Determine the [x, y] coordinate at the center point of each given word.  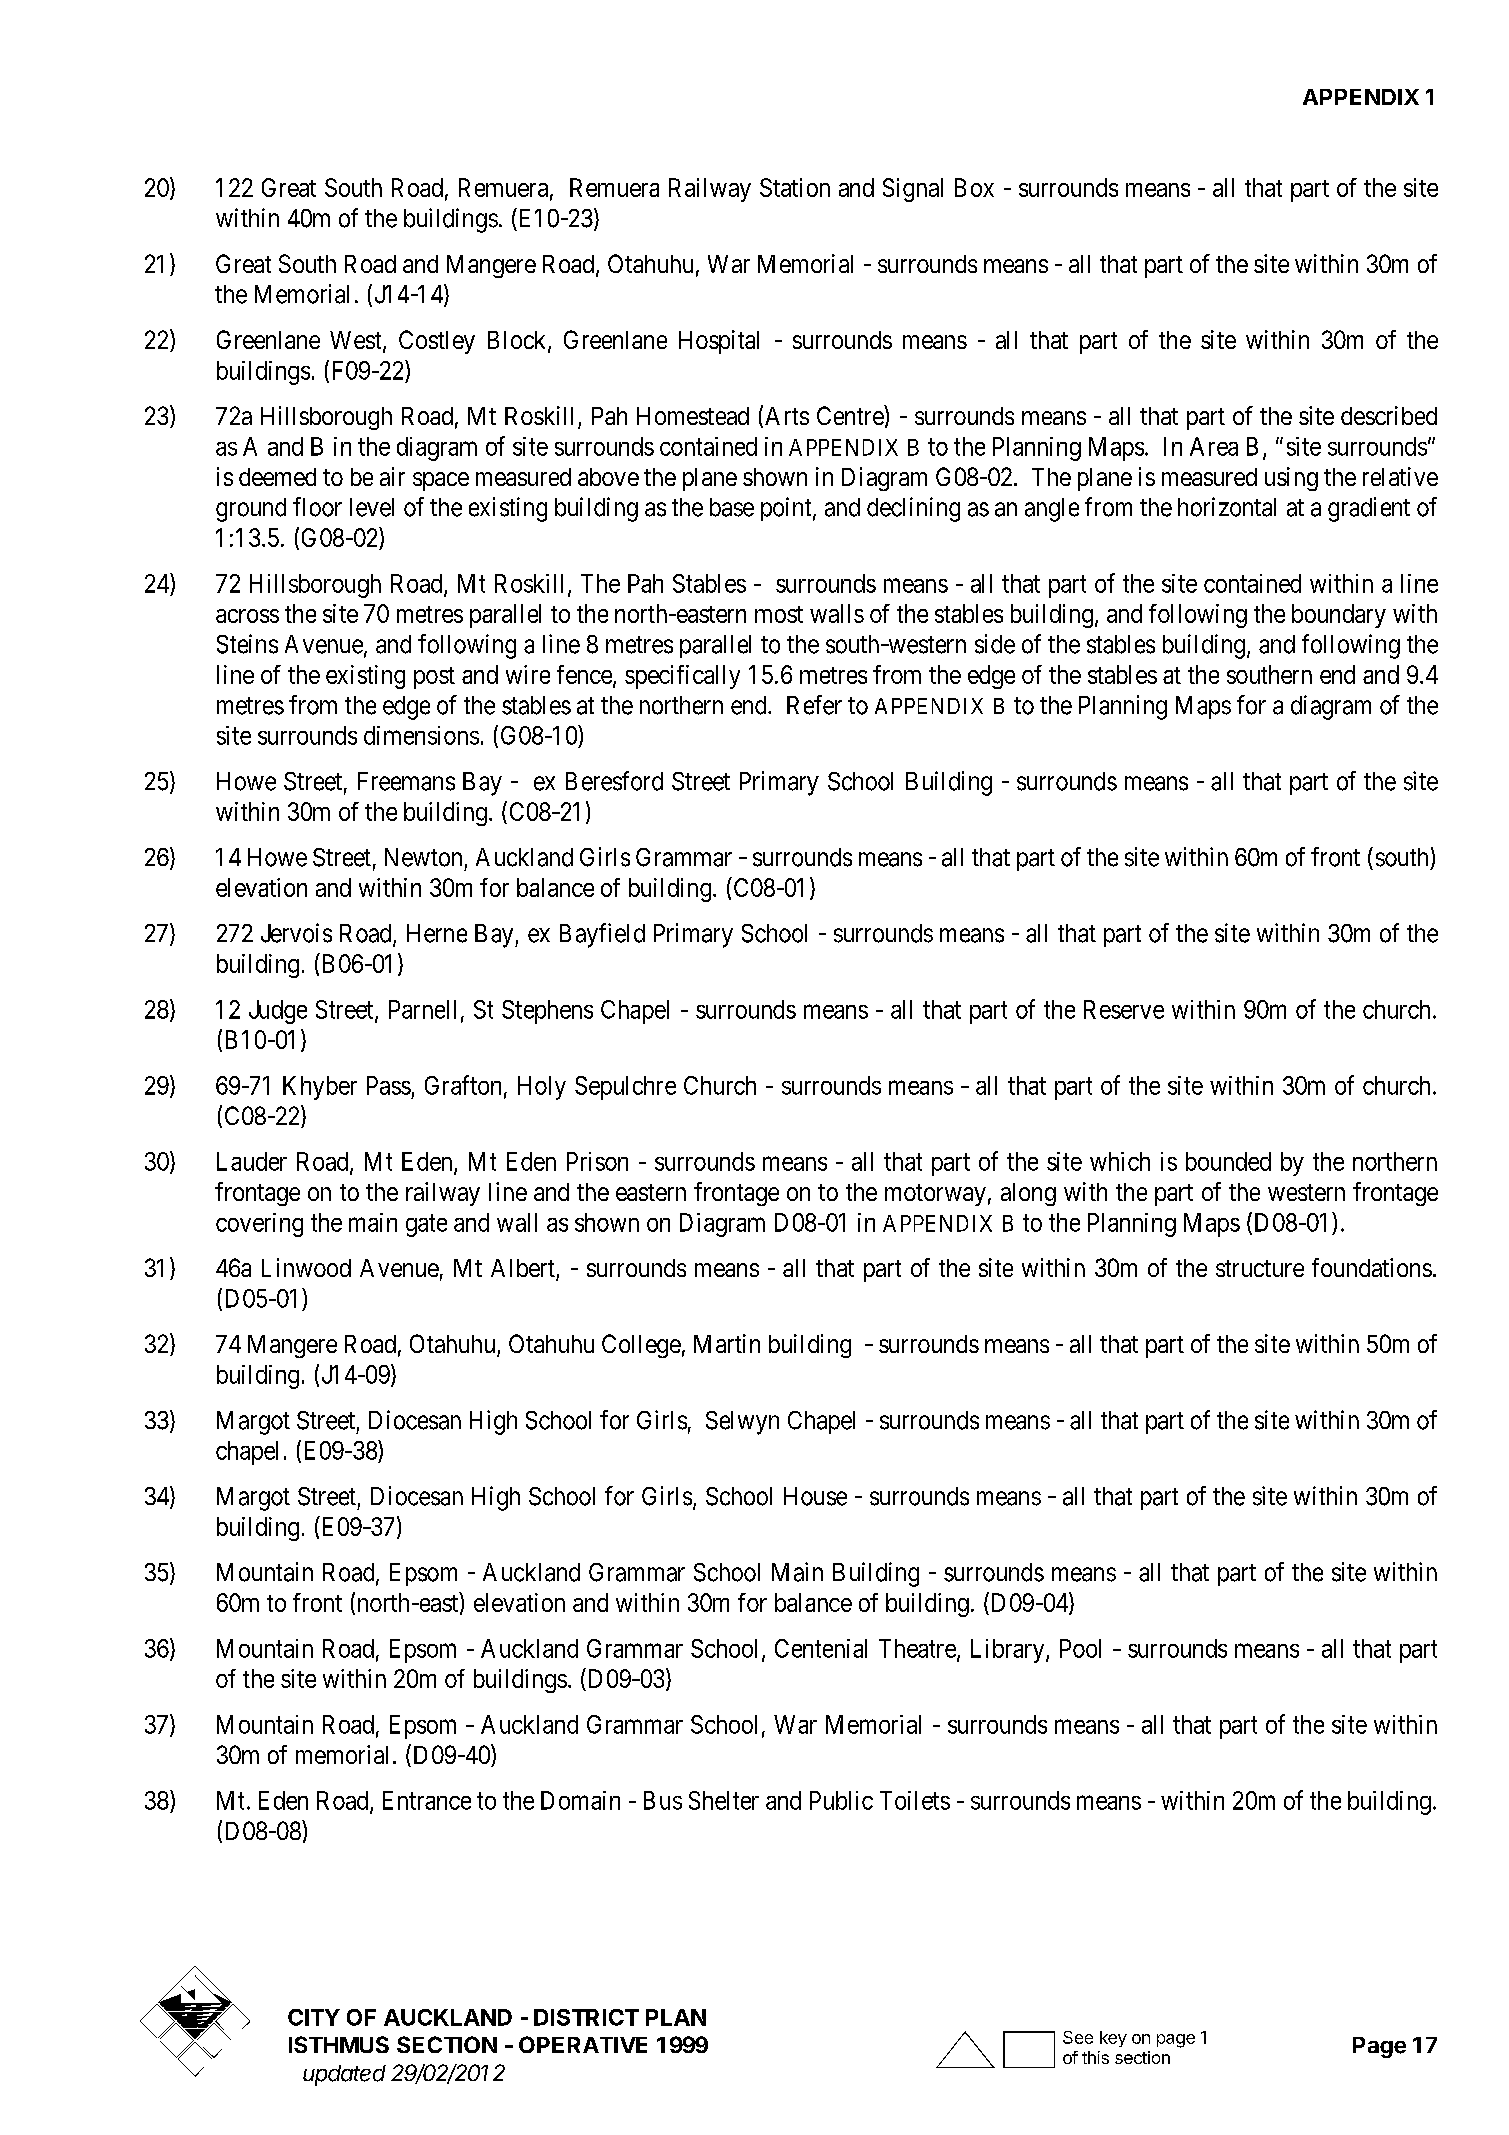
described [1389, 415]
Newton [423, 857]
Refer [814, 705]
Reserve [1124, 1009]
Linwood [306, 1267]
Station [795, 187]
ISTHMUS [339, 2044]
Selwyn [742, 1423]
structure [1260, 1268]
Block [518, 341]
